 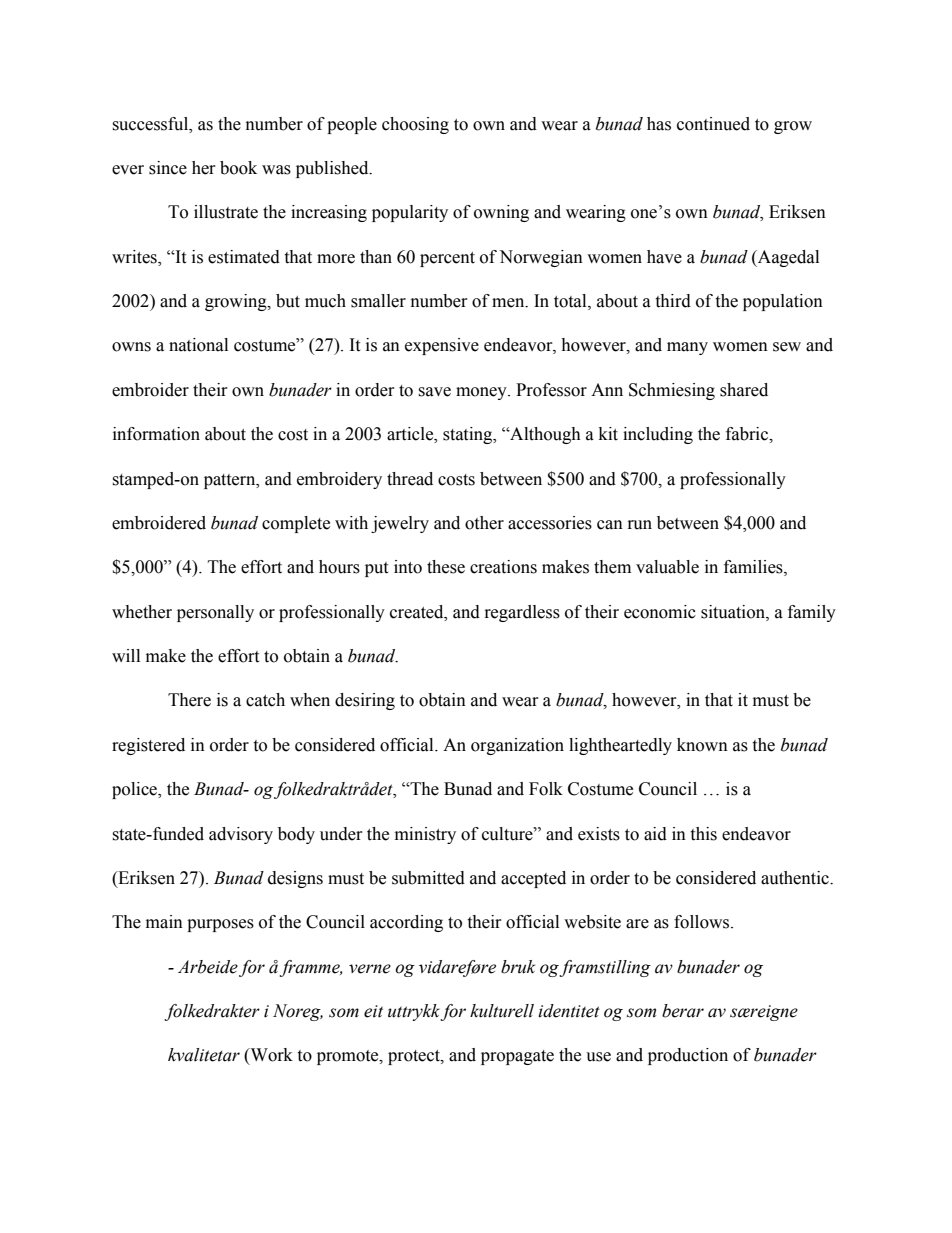 I want to click on these, so click(x=446, y=567).
